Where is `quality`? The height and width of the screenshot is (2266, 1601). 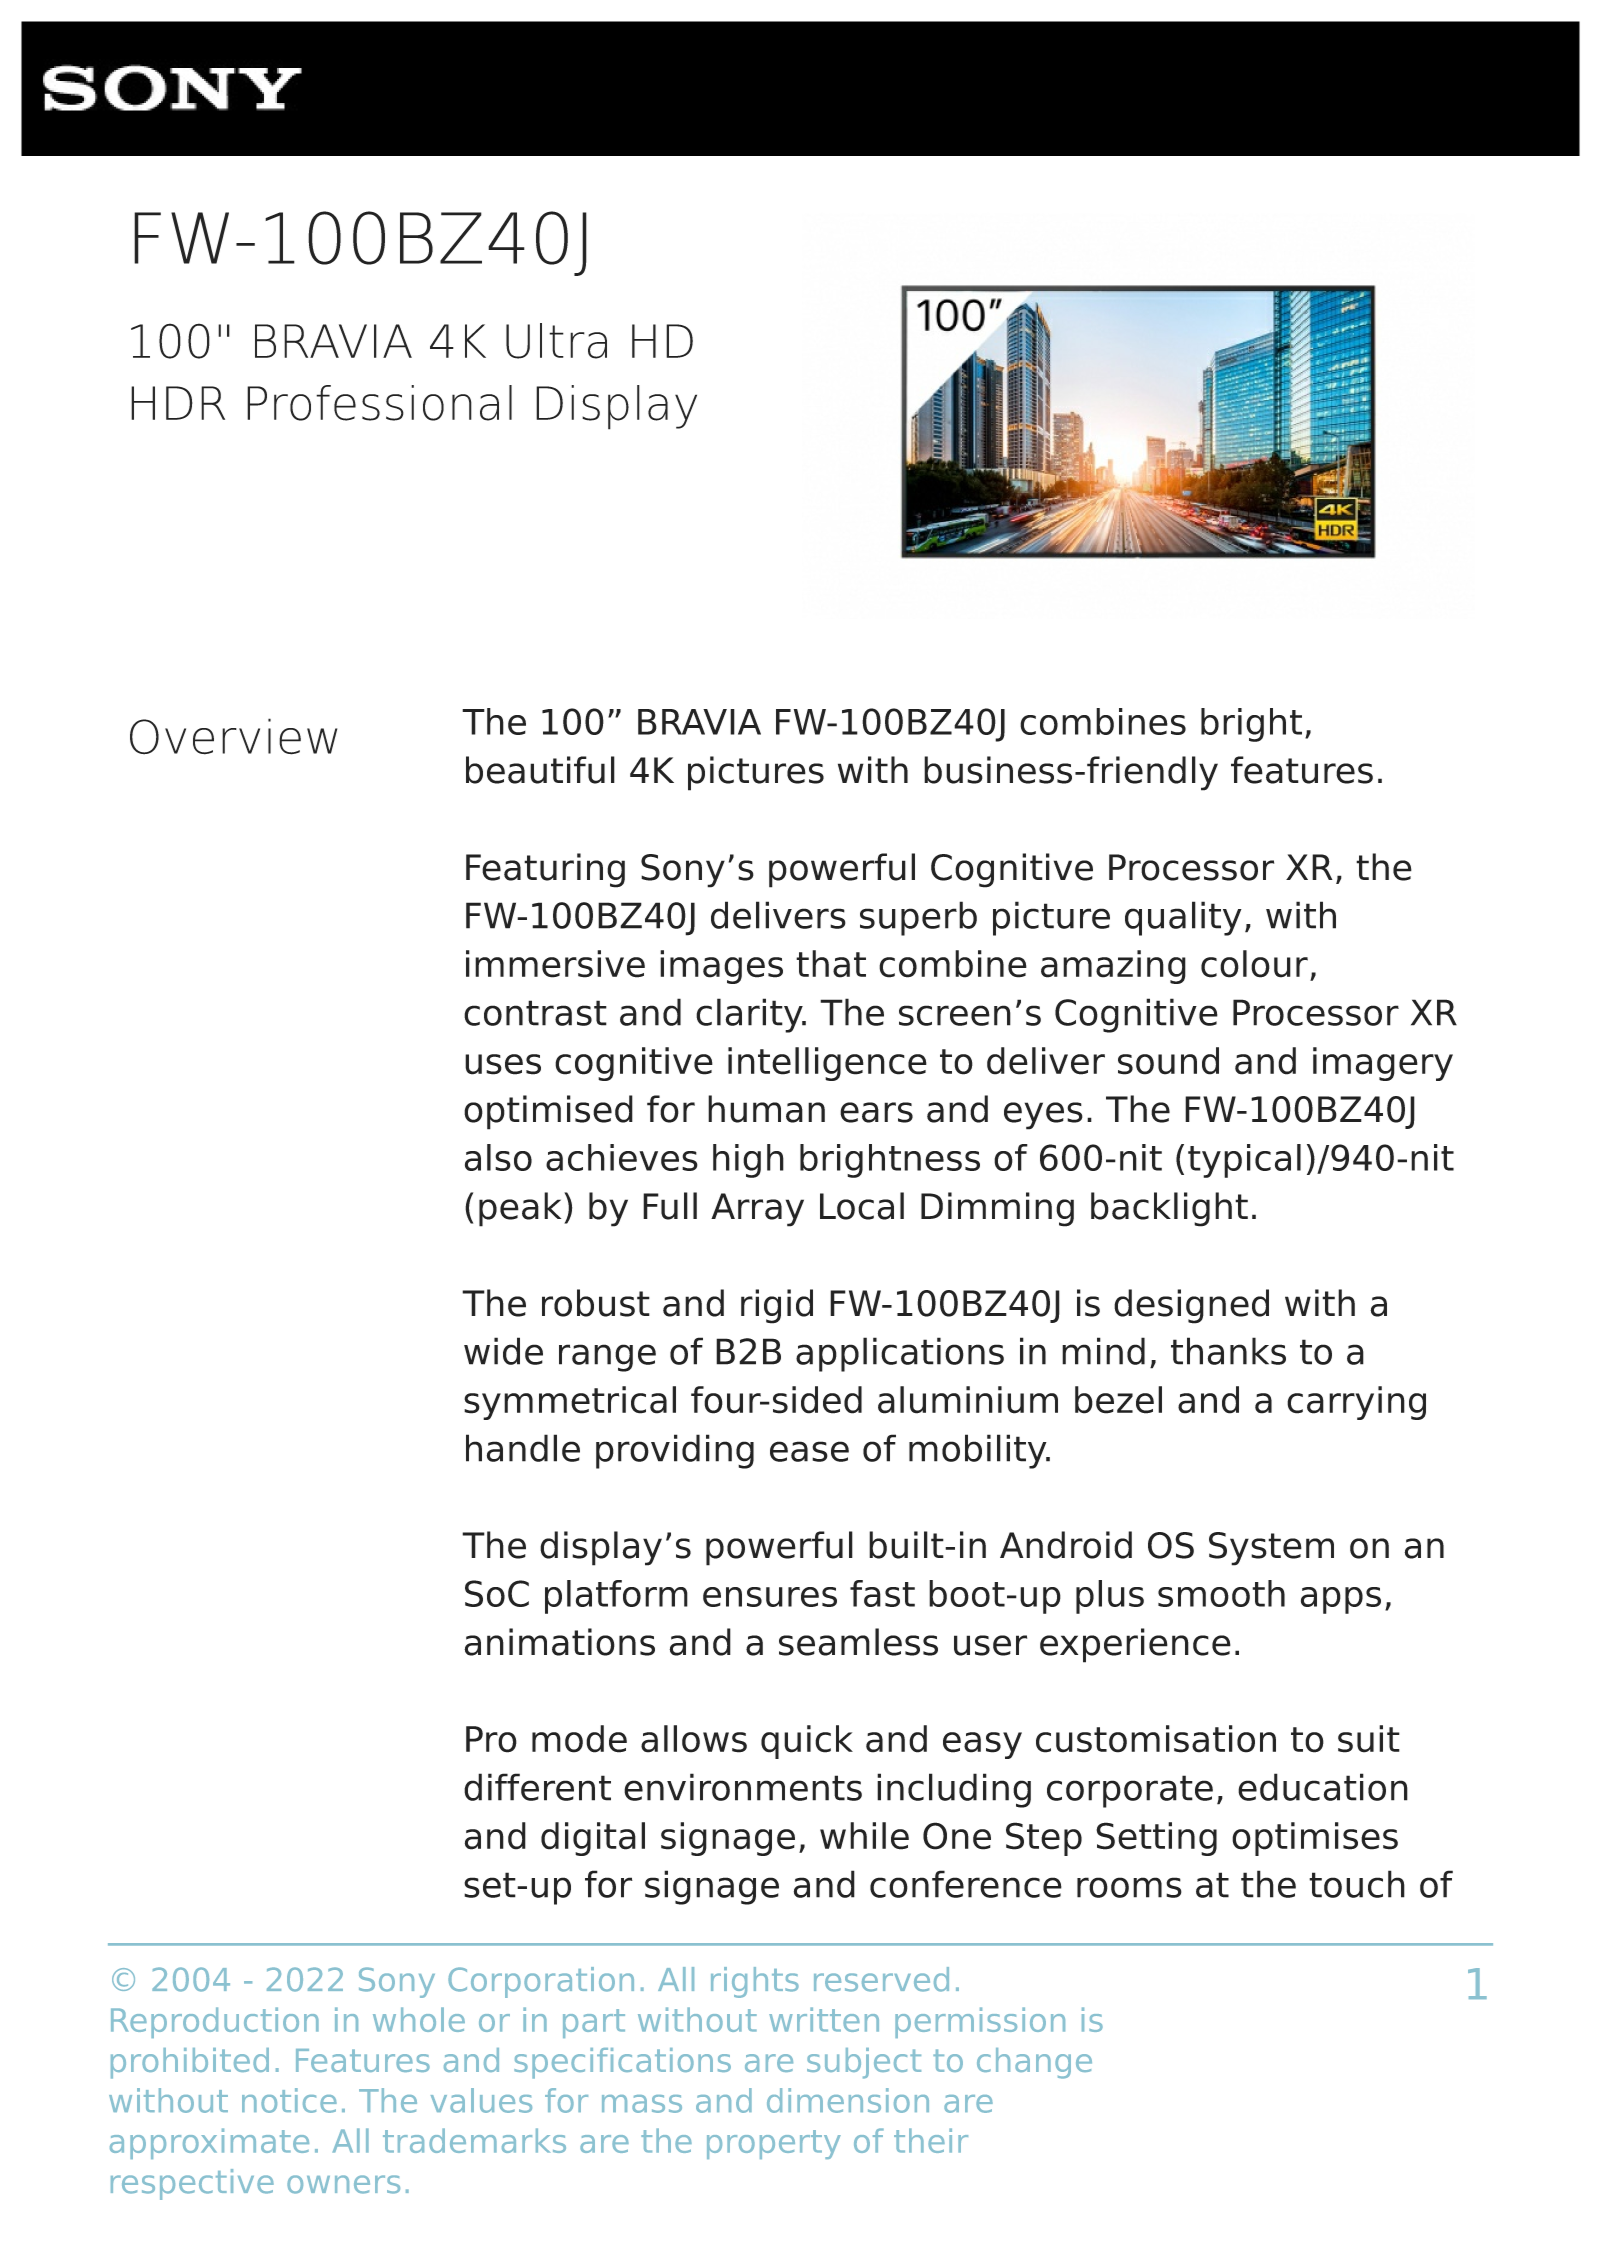
quality is located at coordinates (1183, 918).
